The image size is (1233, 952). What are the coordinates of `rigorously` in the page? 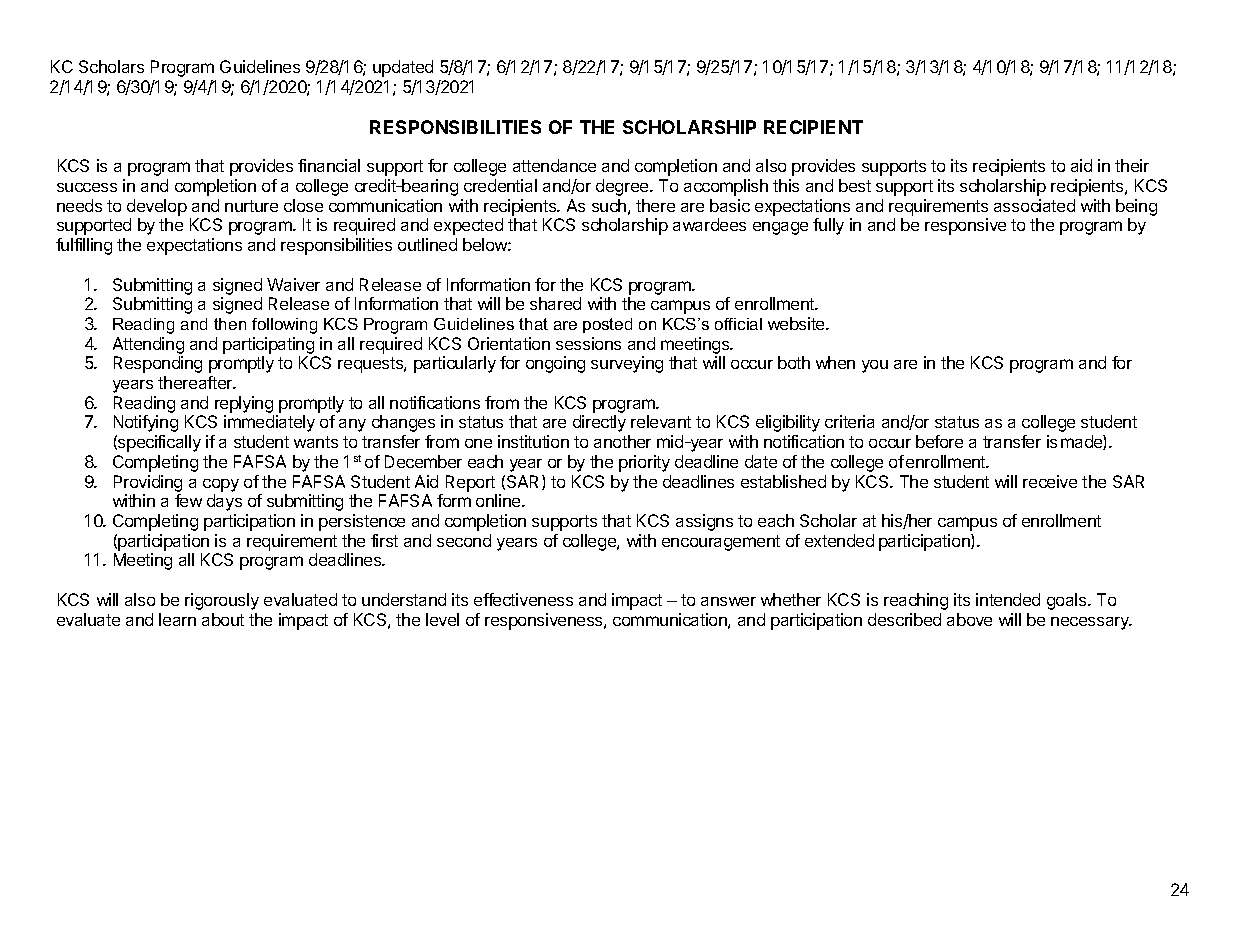 It's located at (222, 601).
